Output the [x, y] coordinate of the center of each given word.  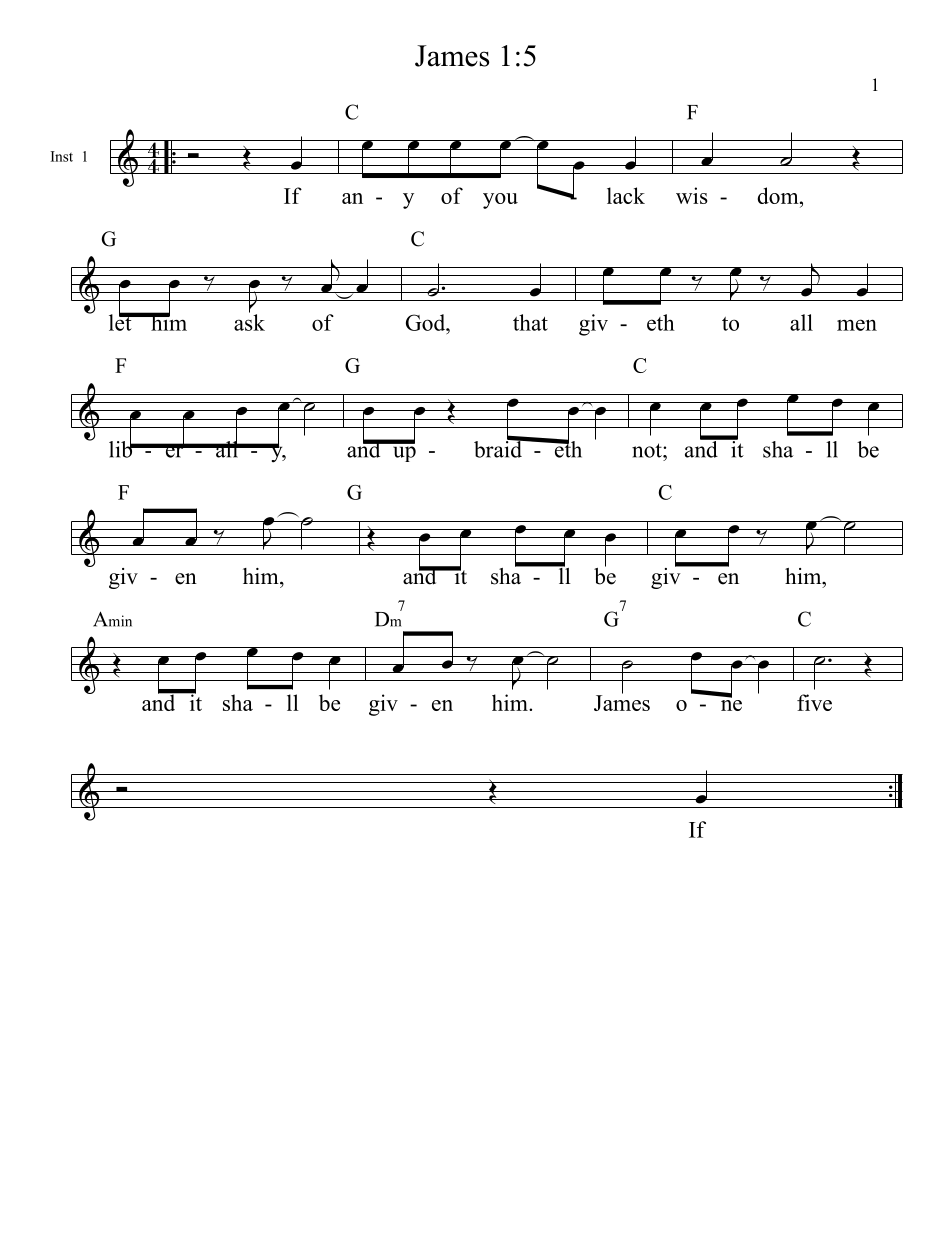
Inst [62, 156]
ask [249, 321]
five [814, 702]
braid [499, 448]
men [857, 325]
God [427, 322]
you [500, 201]
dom [779, 195]
